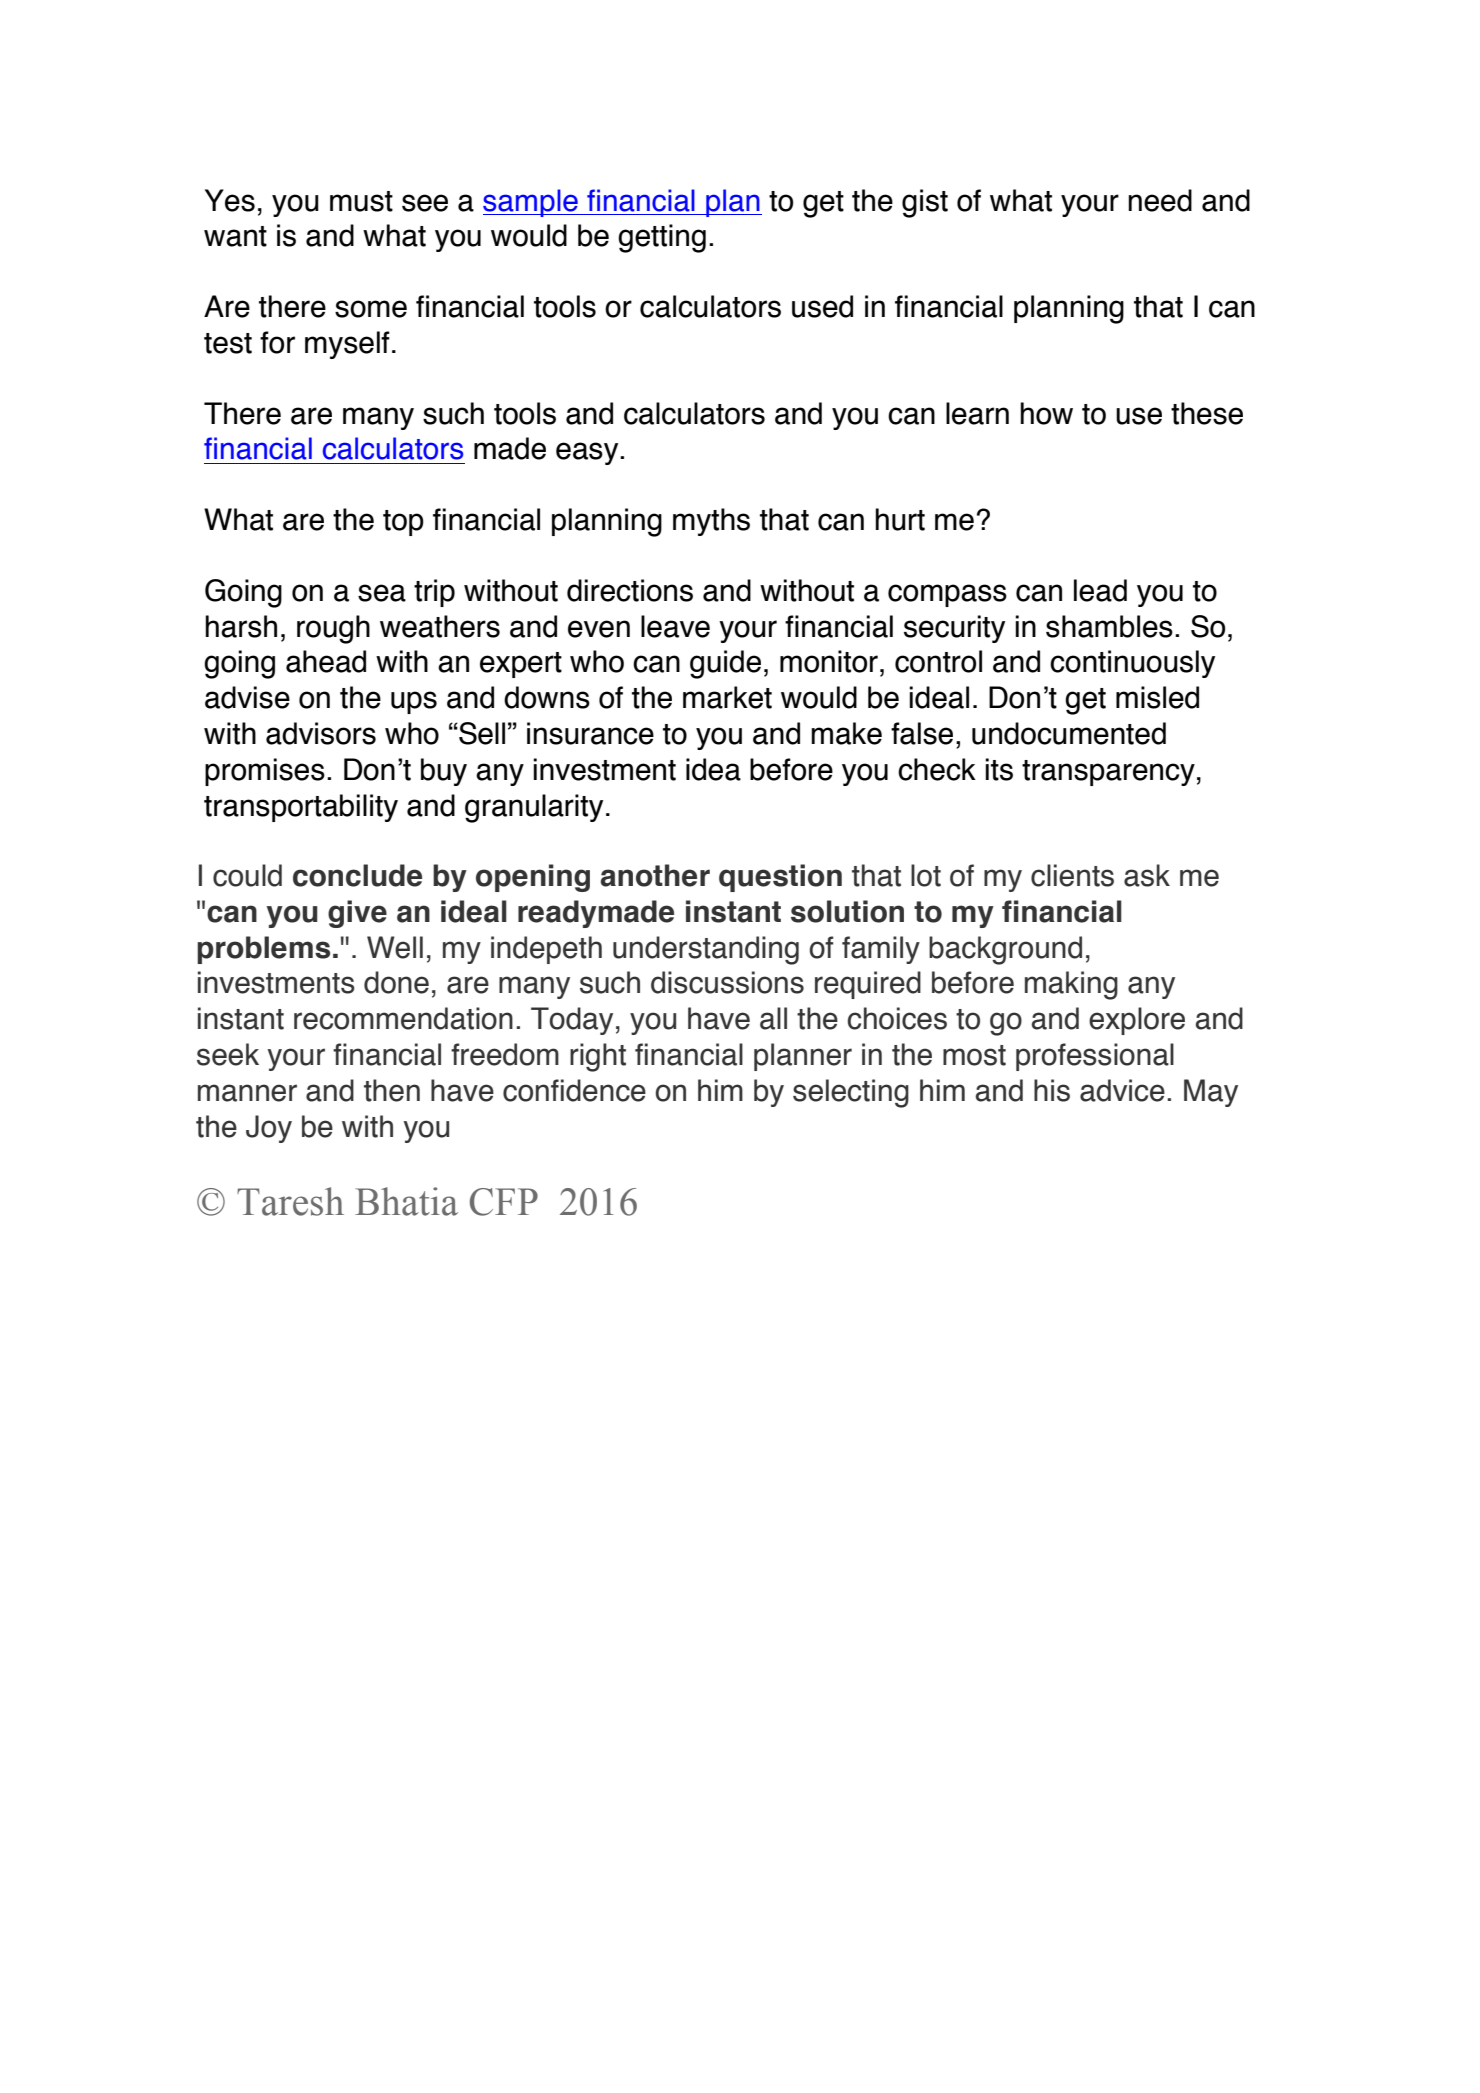 The width and height of the image is (1480, 2093). What do you see at coordinates (851, 1093) in the image?
I see `selecting` at bounding box center [851, 1093].
